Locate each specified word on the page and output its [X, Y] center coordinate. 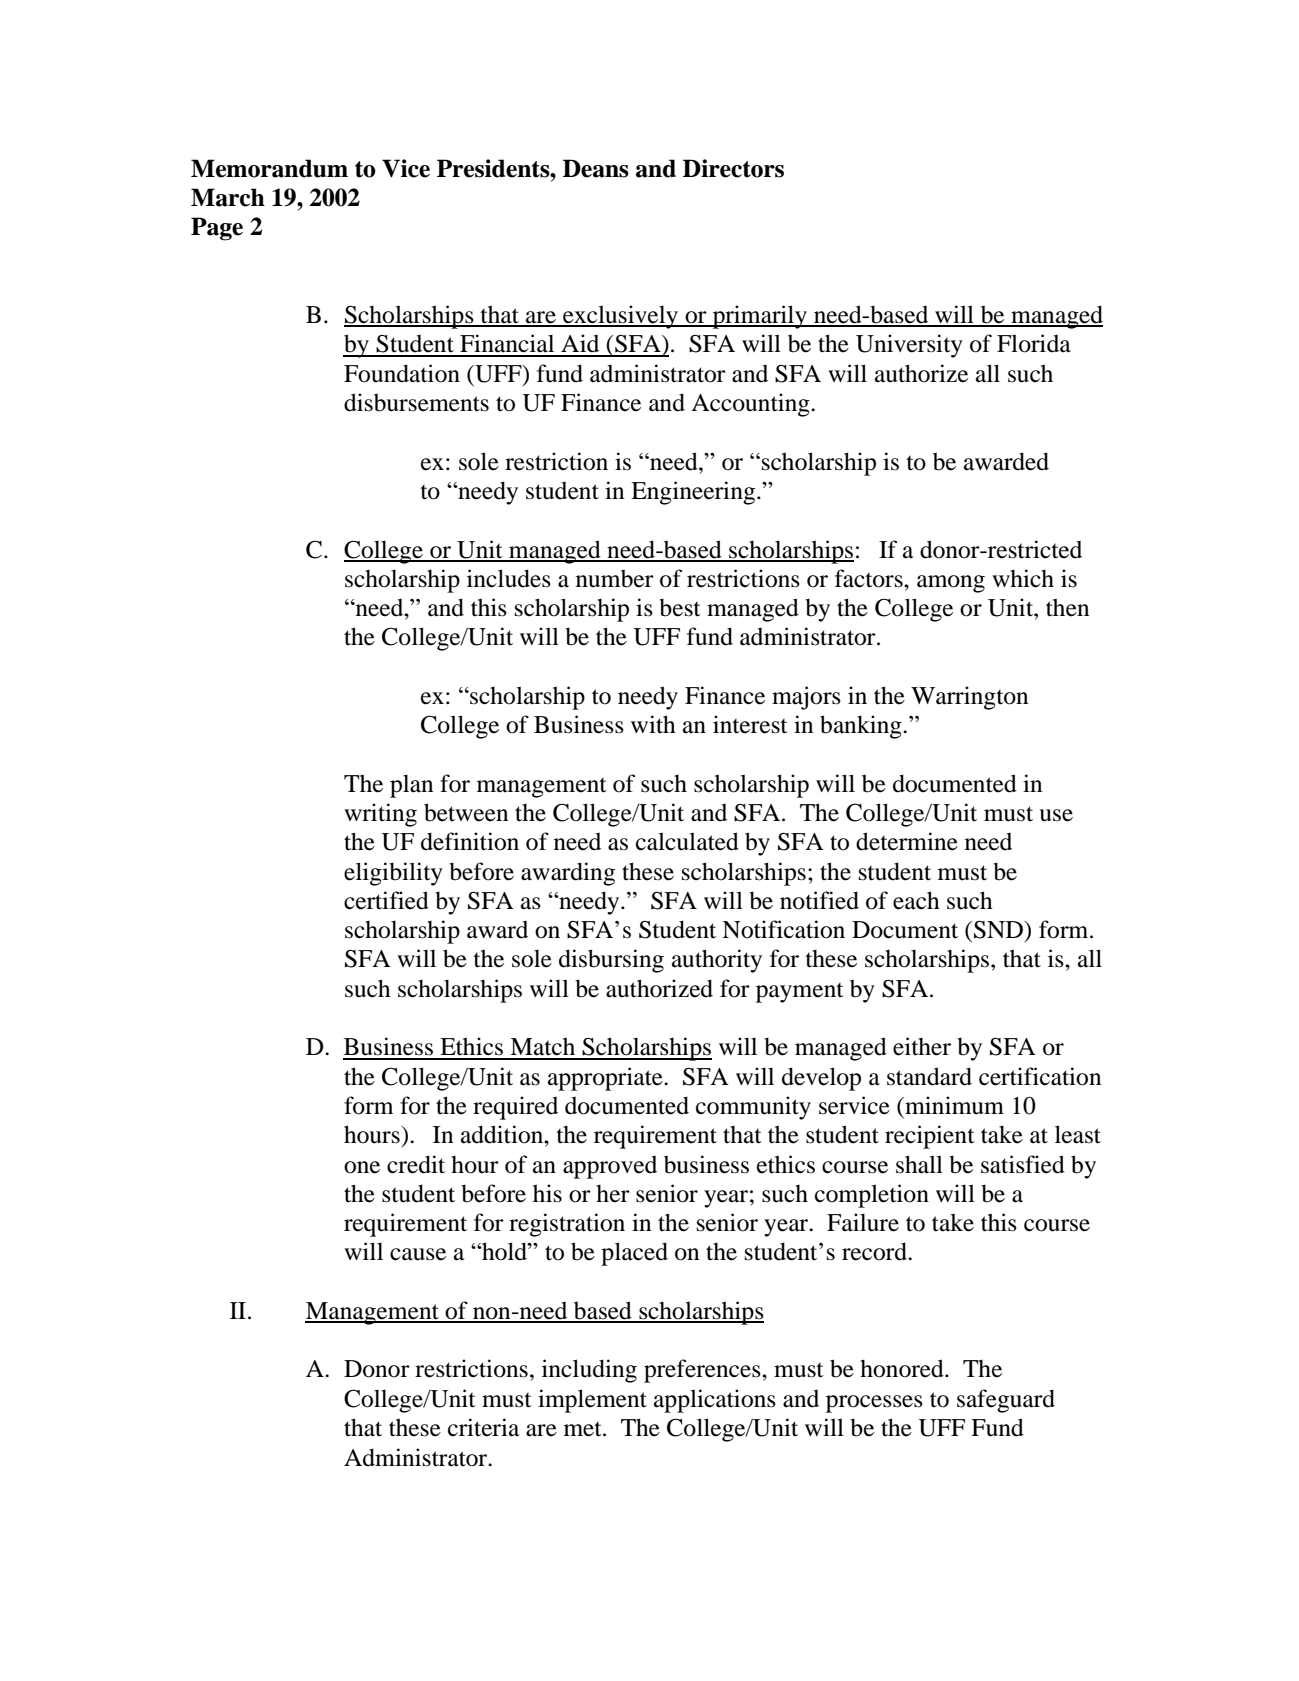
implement [592, 1401]
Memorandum [269, 168]
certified [386, 900]
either [922, 1046]
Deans [596, 168]
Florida [1034, 343]
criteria [483, 1427]
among [951, 584]
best [680, 607]
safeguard [1006, 1401]
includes [509, 578]
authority [717, 961]
